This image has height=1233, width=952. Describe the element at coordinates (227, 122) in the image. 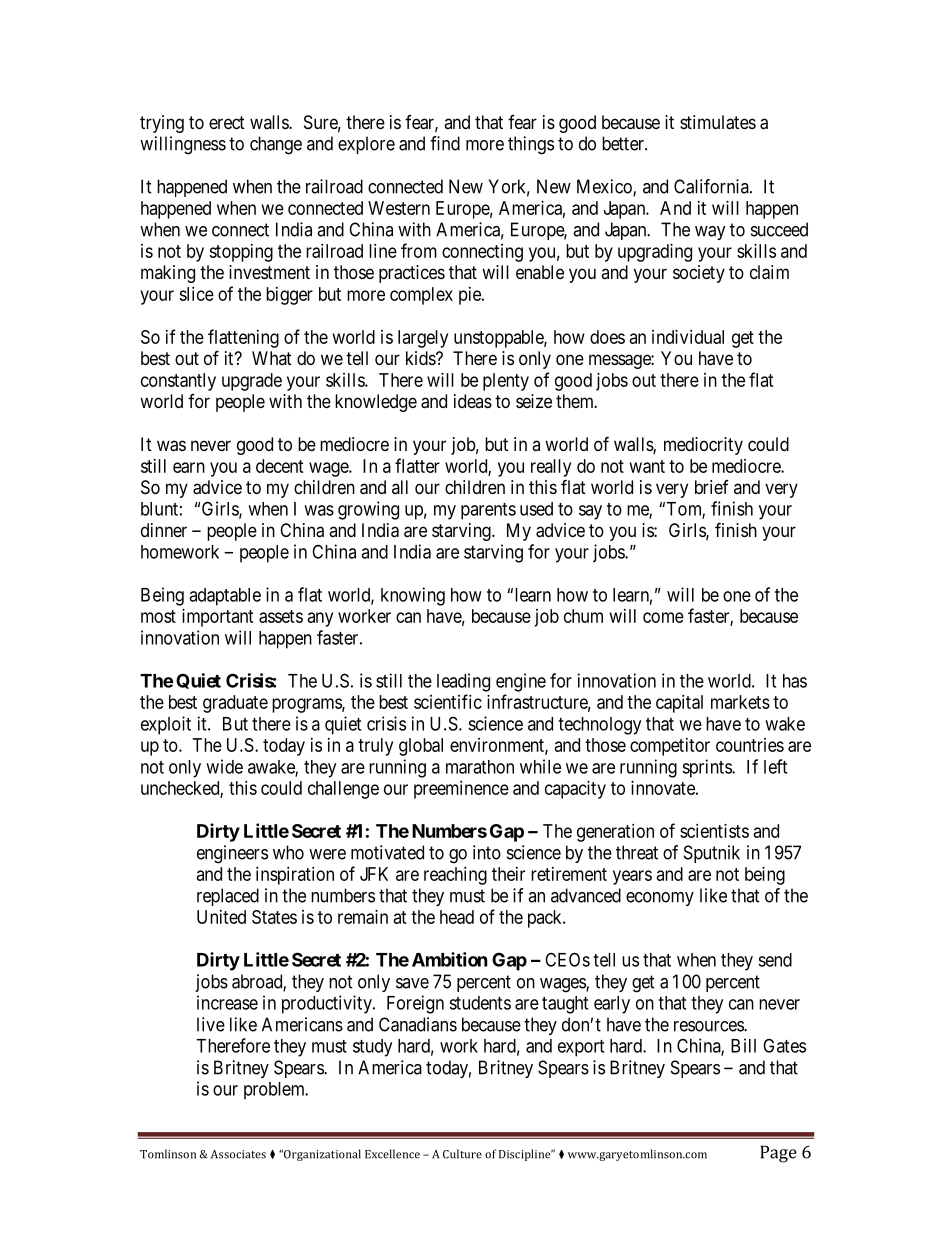

I see `erect` at that location.
